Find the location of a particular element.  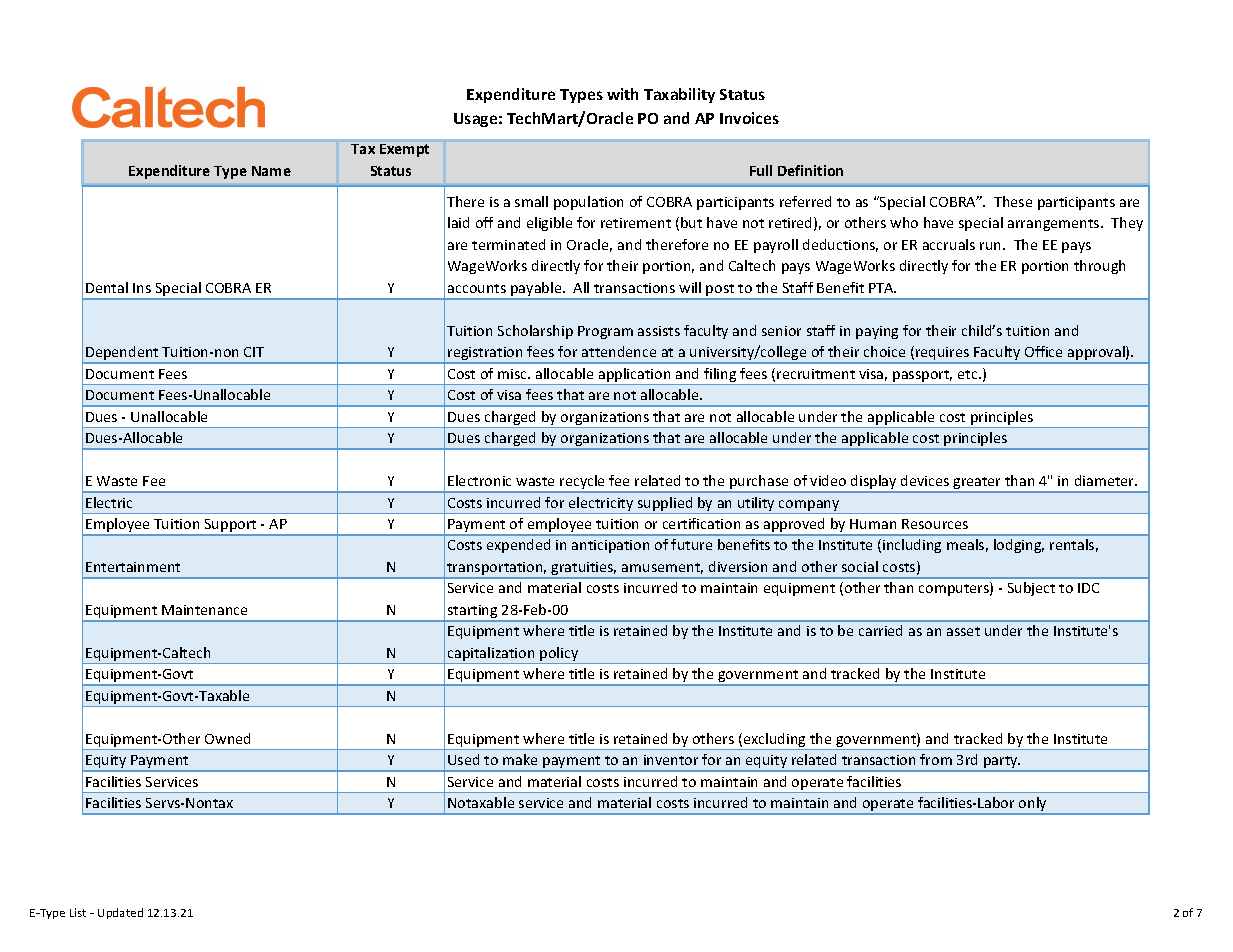

Support is located at coordinates (230, 527).
